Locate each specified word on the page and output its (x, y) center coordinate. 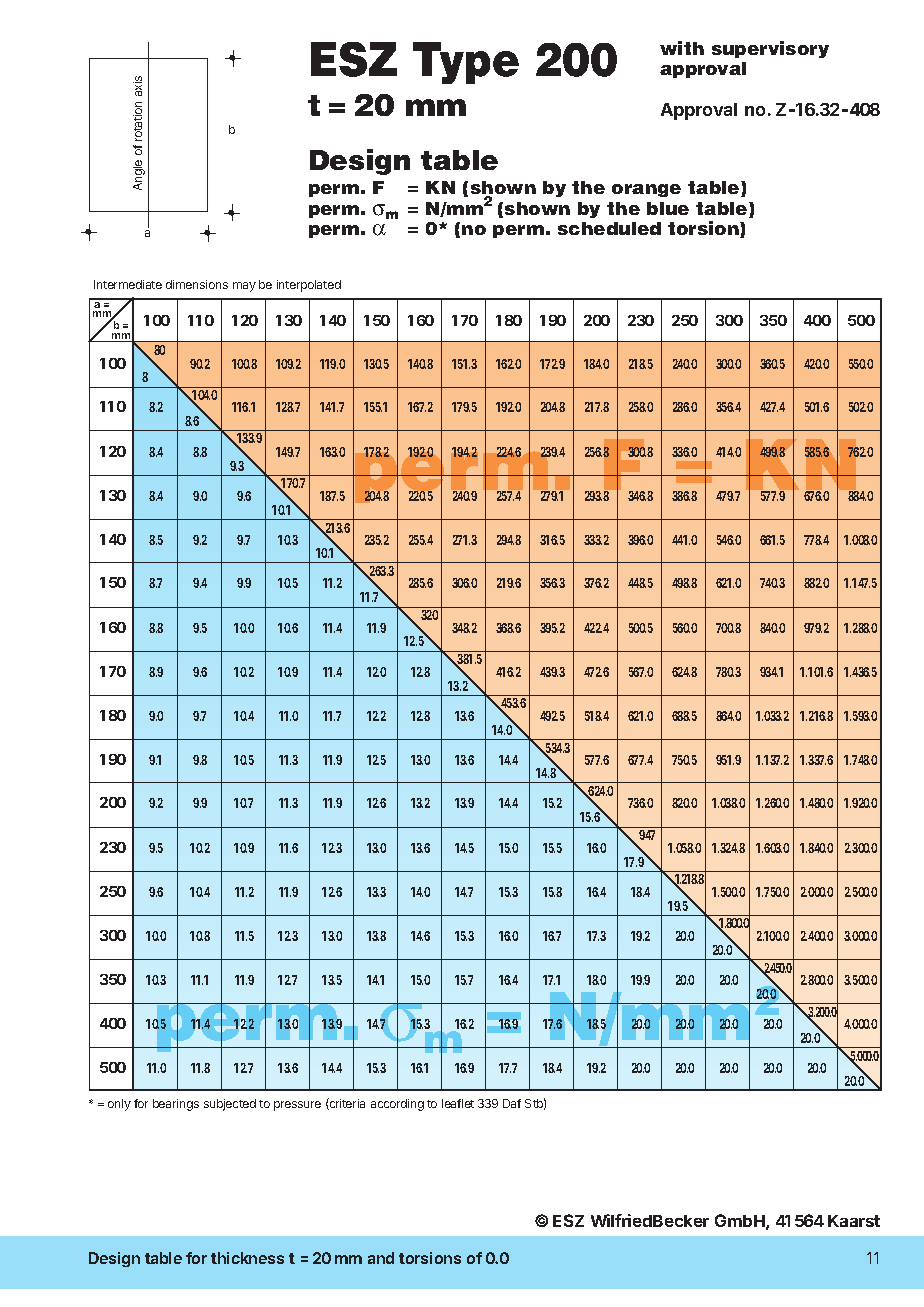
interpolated (309, 286)
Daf (512, 1103)
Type (466, 63)
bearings (176, 1105)
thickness (247, 1258)
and (381, 1258)
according (397, 1105)
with (682, 48)
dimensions (197, 284)
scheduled (609, 228)
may (244, 287)
